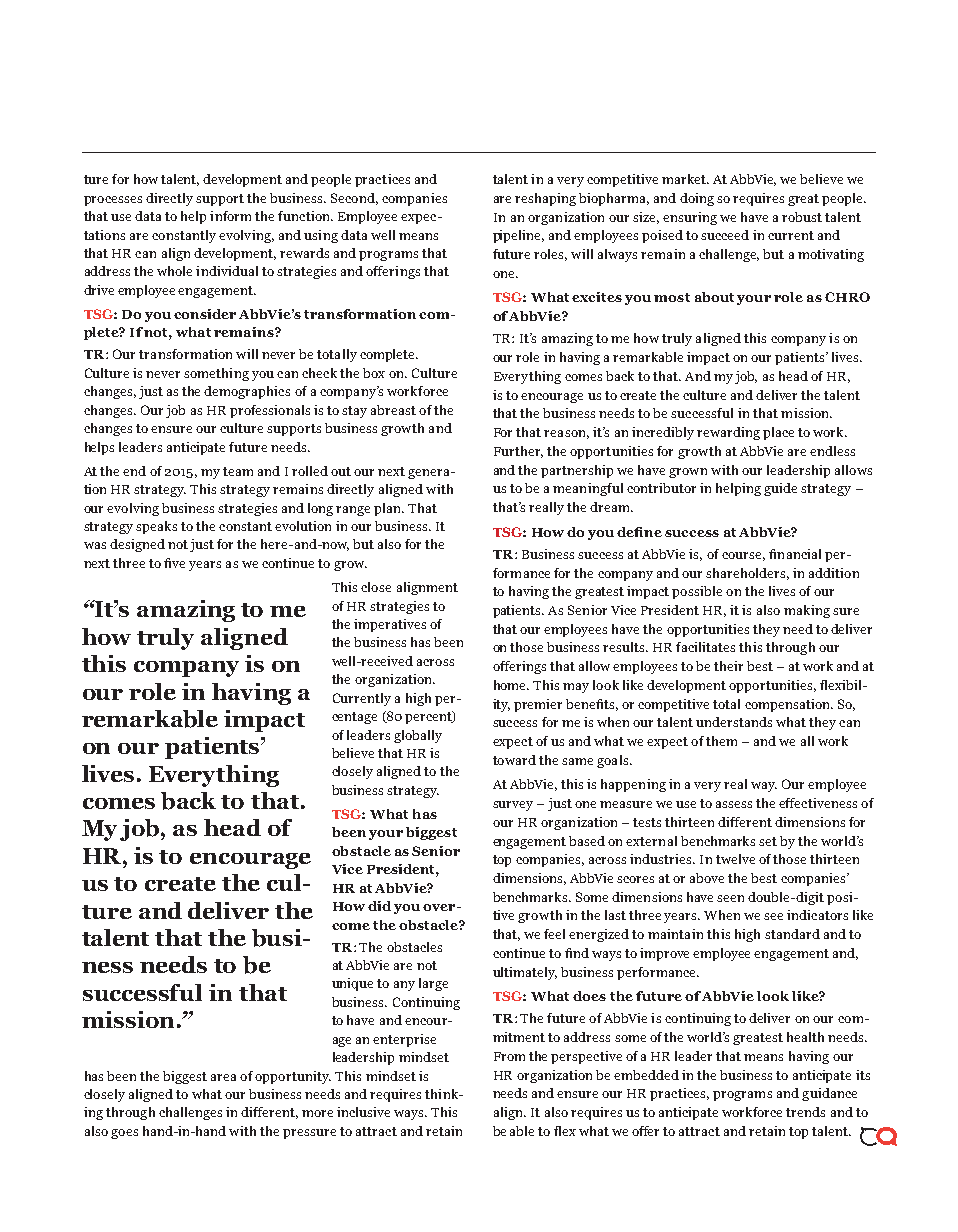 The width and height of the screenshot is (958, 1232). Describe the element at coordinates (509, 1056) in the screenshot. I see `From` at that location.
